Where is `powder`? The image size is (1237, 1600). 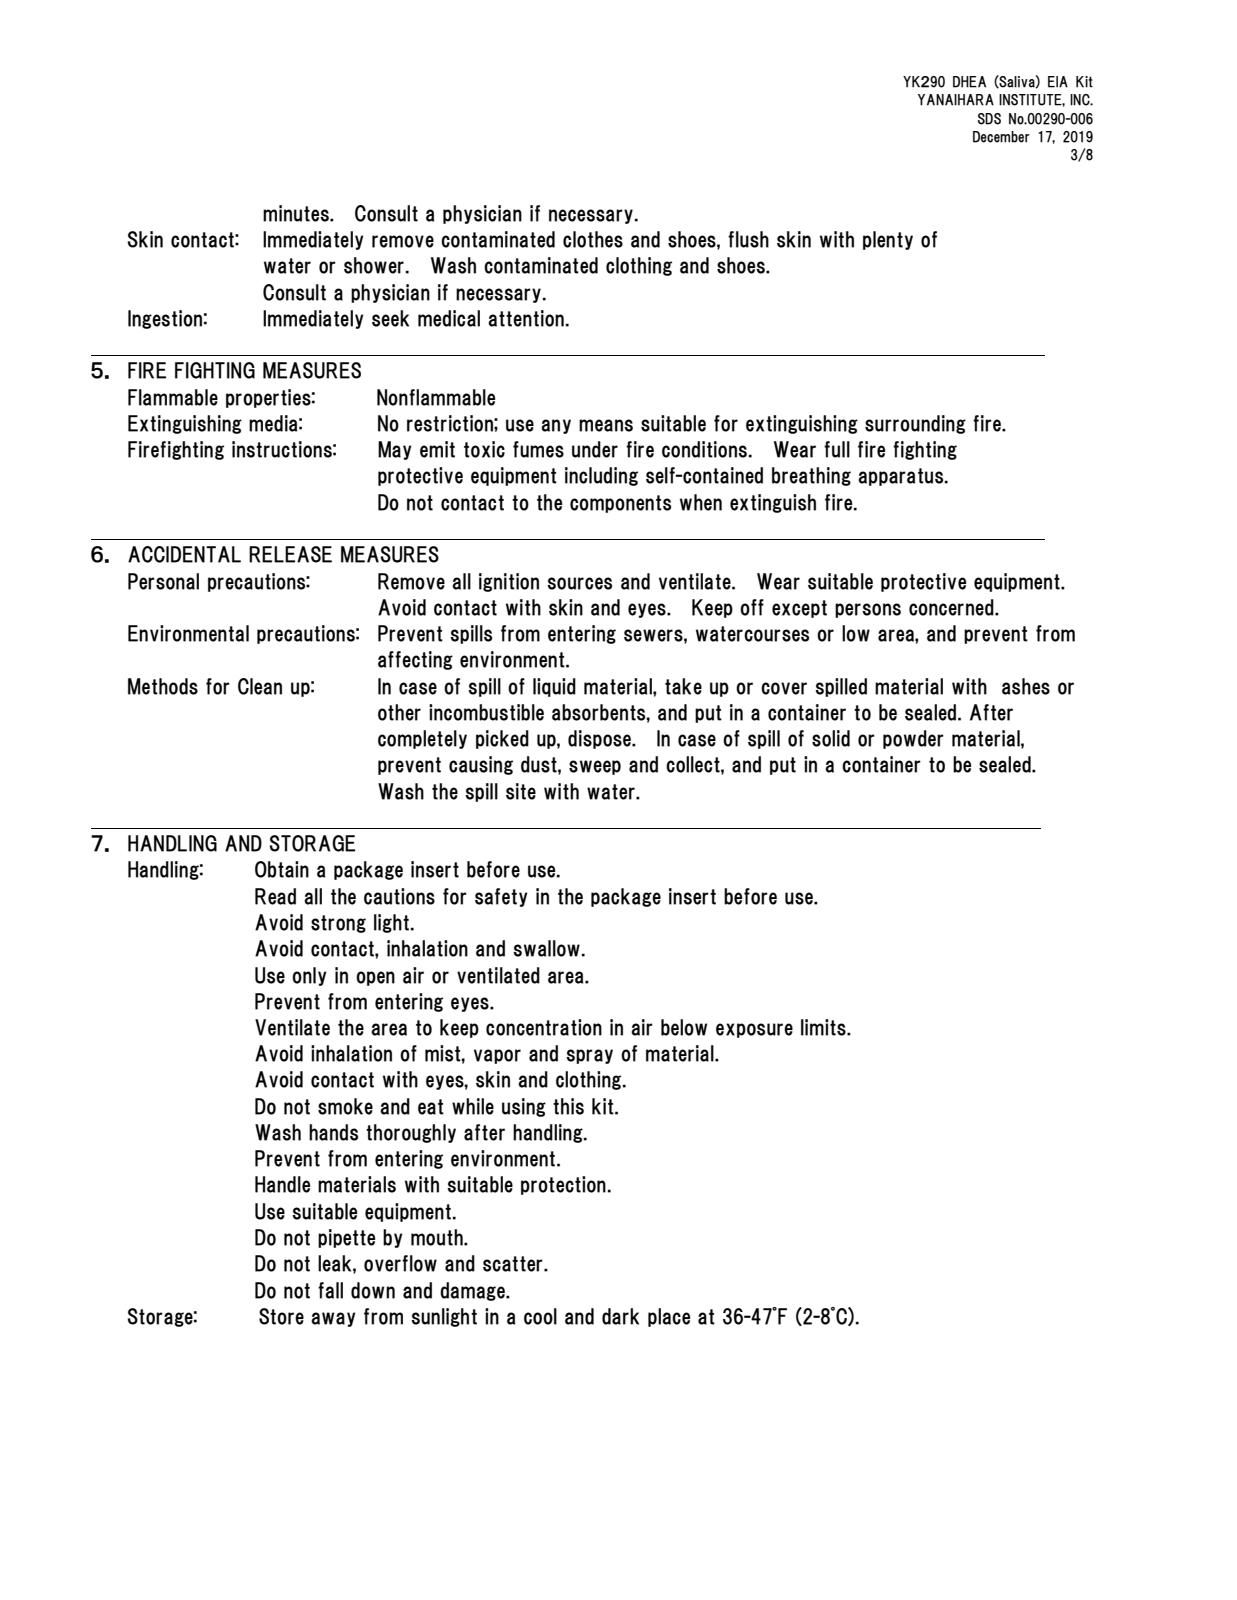 powder is located at coordinates (913, 739).
